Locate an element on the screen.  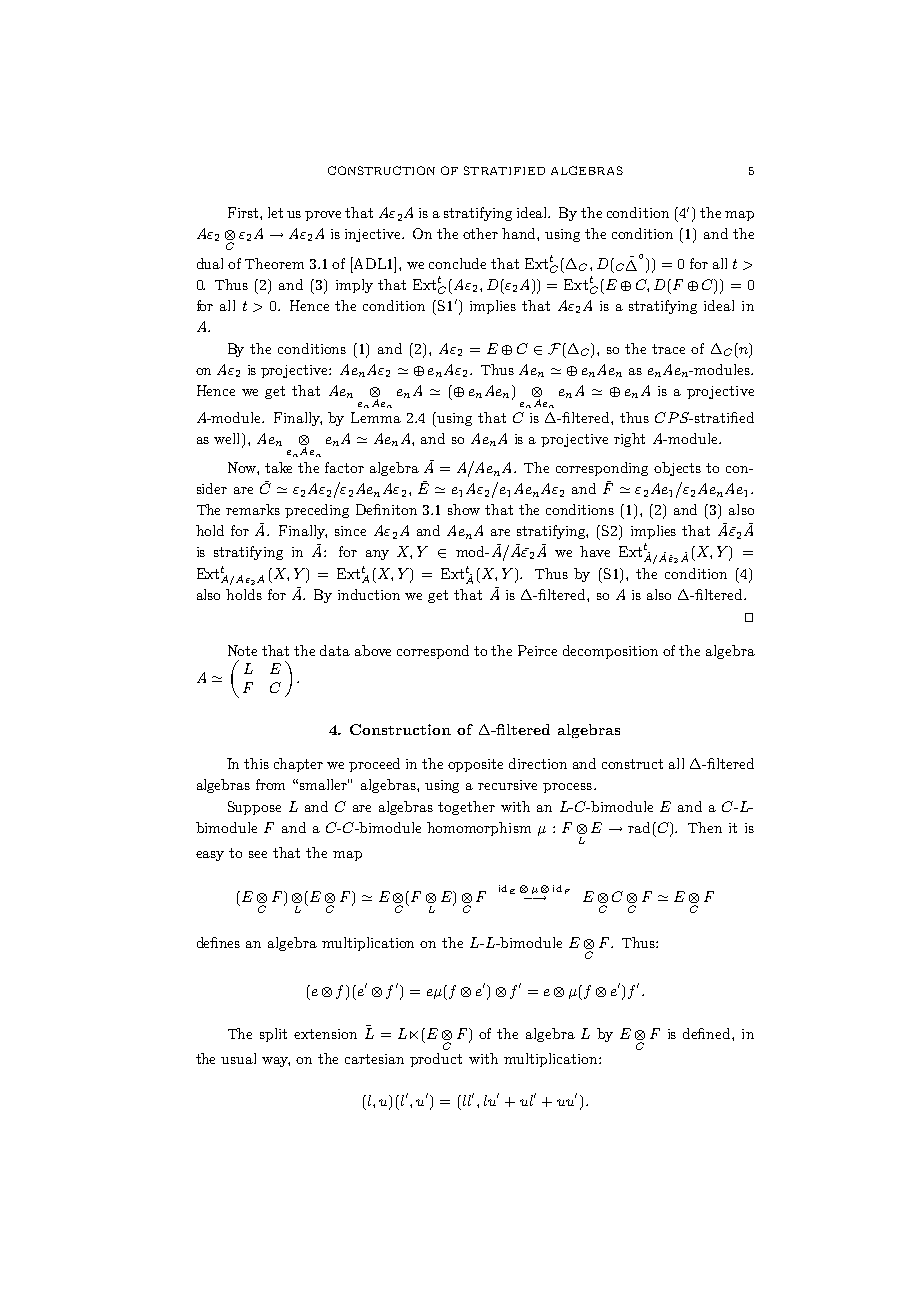
objects is located at coordinates (677, 469).
